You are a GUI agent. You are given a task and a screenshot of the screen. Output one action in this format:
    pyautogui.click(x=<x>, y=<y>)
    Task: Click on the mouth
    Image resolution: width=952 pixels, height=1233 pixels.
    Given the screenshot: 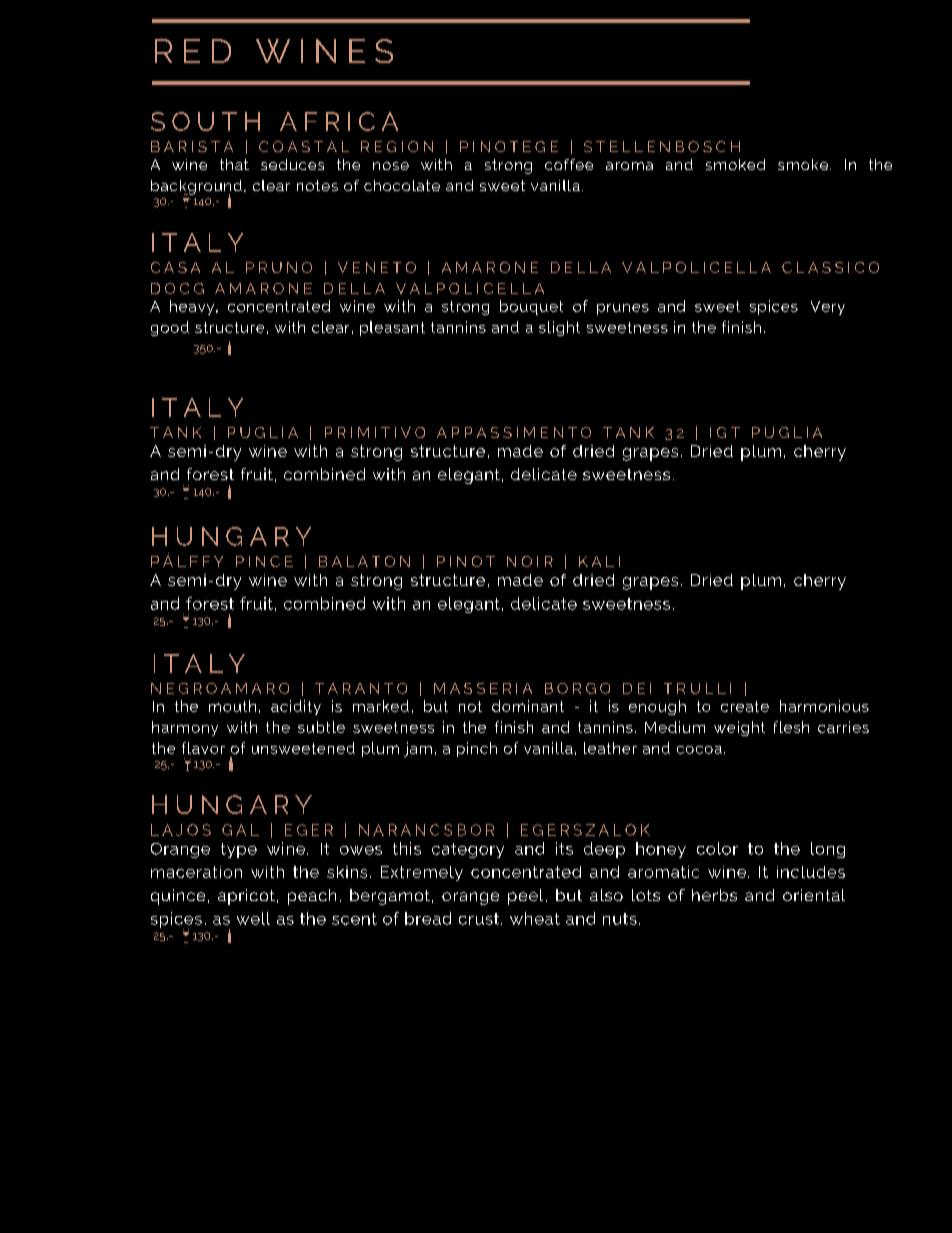 What is the action you would take?
    pyautogui.click(x=232, y=706)
